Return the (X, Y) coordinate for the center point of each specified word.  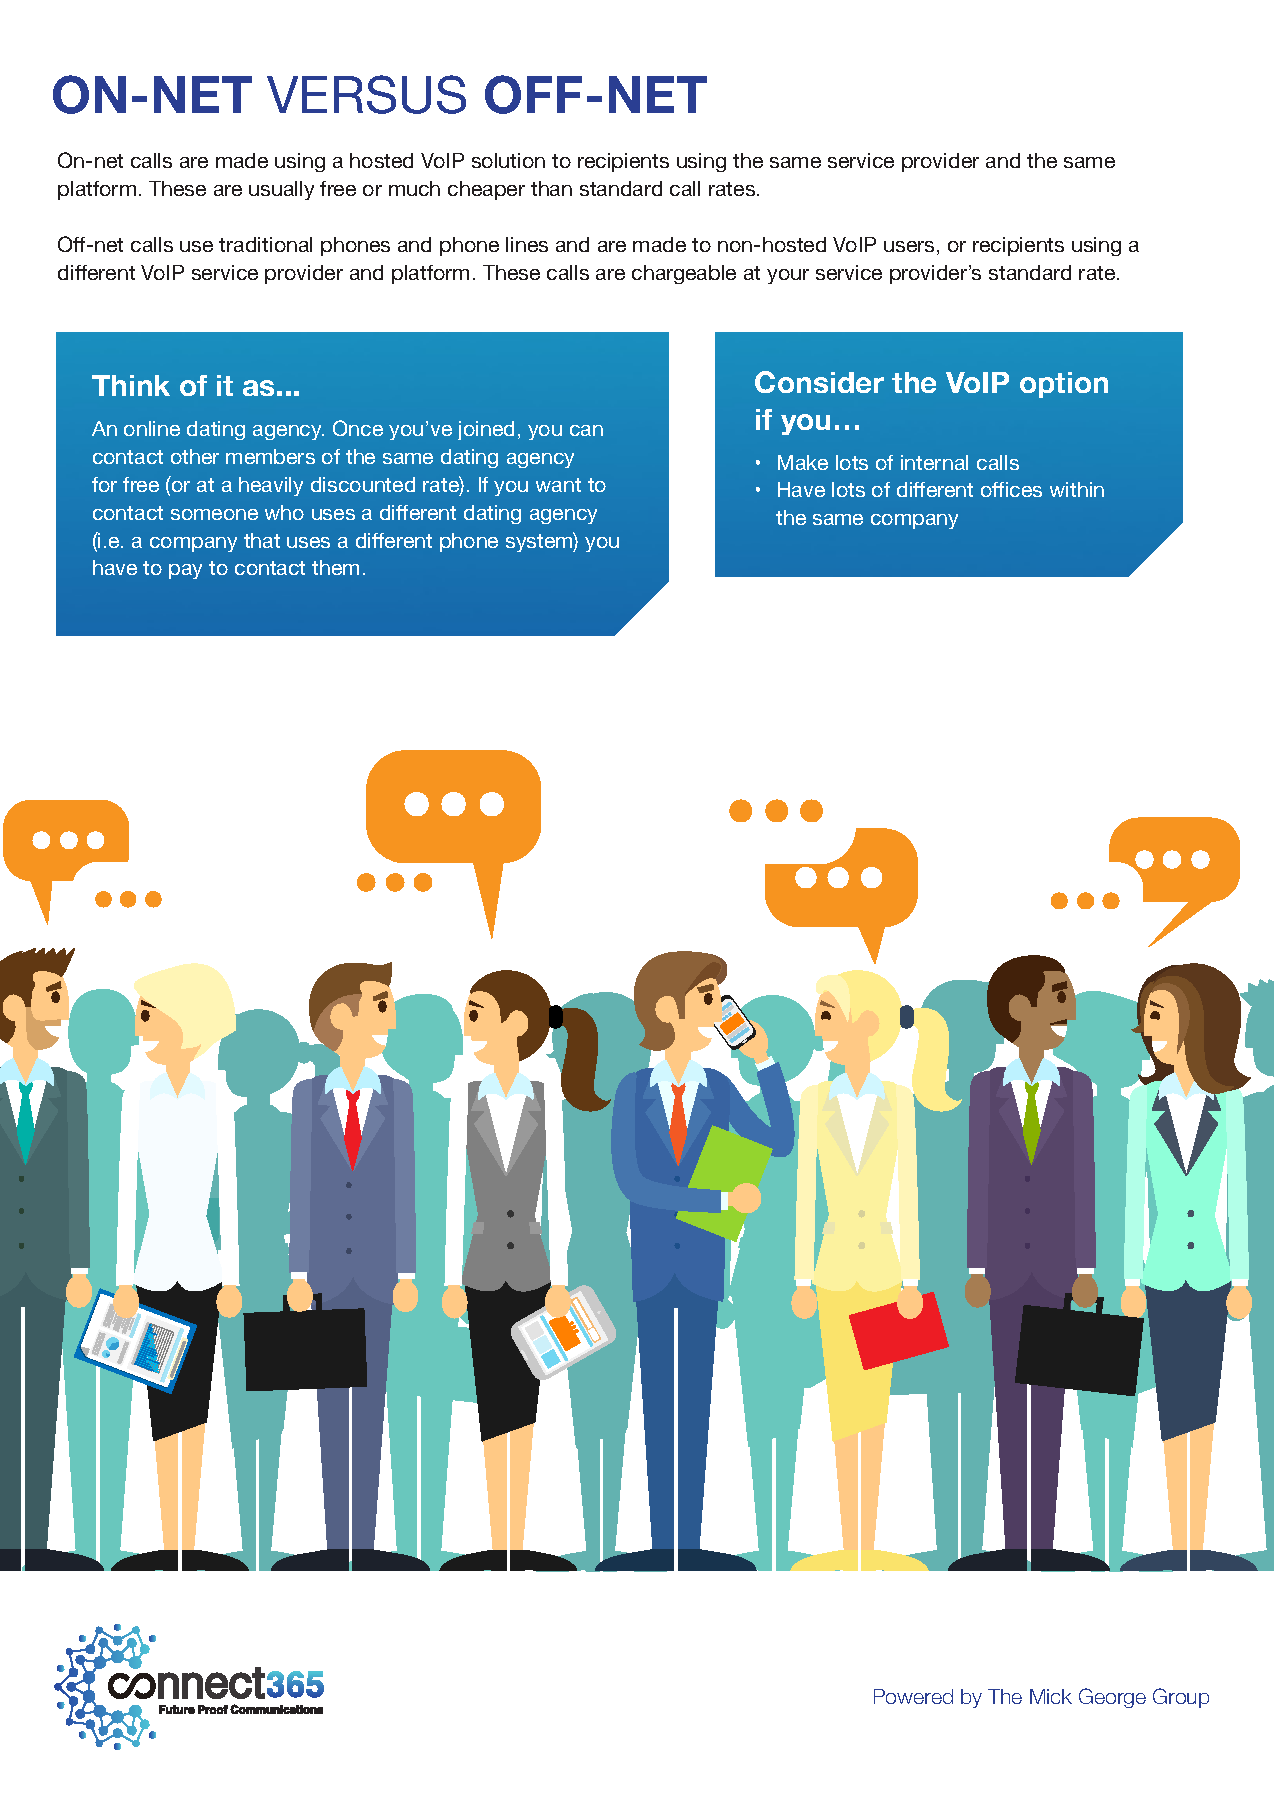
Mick (1051, 1696)
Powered (913, 1696)
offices (1011, 489)
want (558, 485)
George (1112, 1698)
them (335, 567)
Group (1181, 1698)
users (909, 246)
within (1077, 489)
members (270, 456)
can (586, 430)
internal (934, 462)
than (551, 188)
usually (281, 190)
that (262, 540)
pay (185, 571)
